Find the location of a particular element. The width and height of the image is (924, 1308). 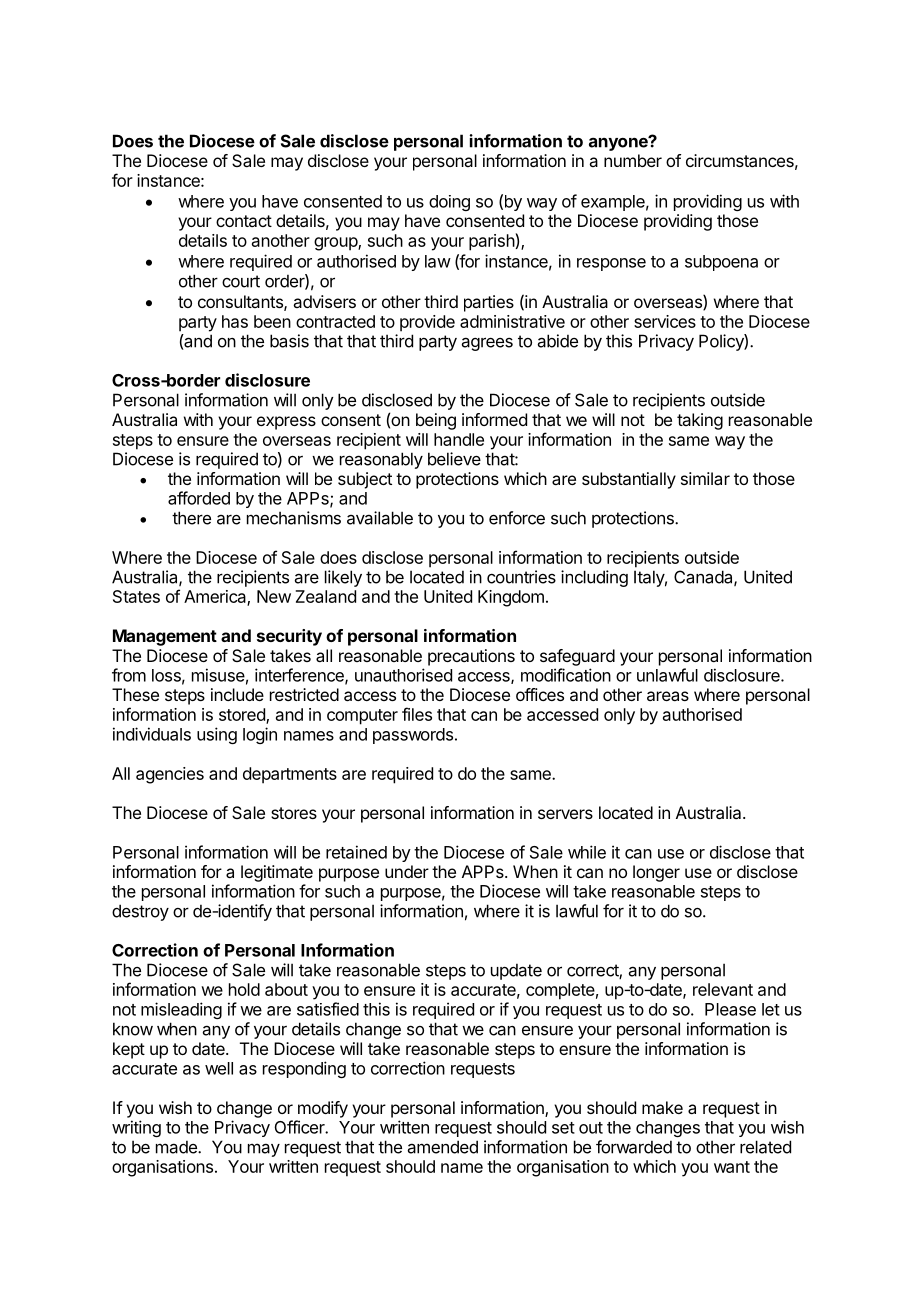

longer is located at coordinates (656, 873).
